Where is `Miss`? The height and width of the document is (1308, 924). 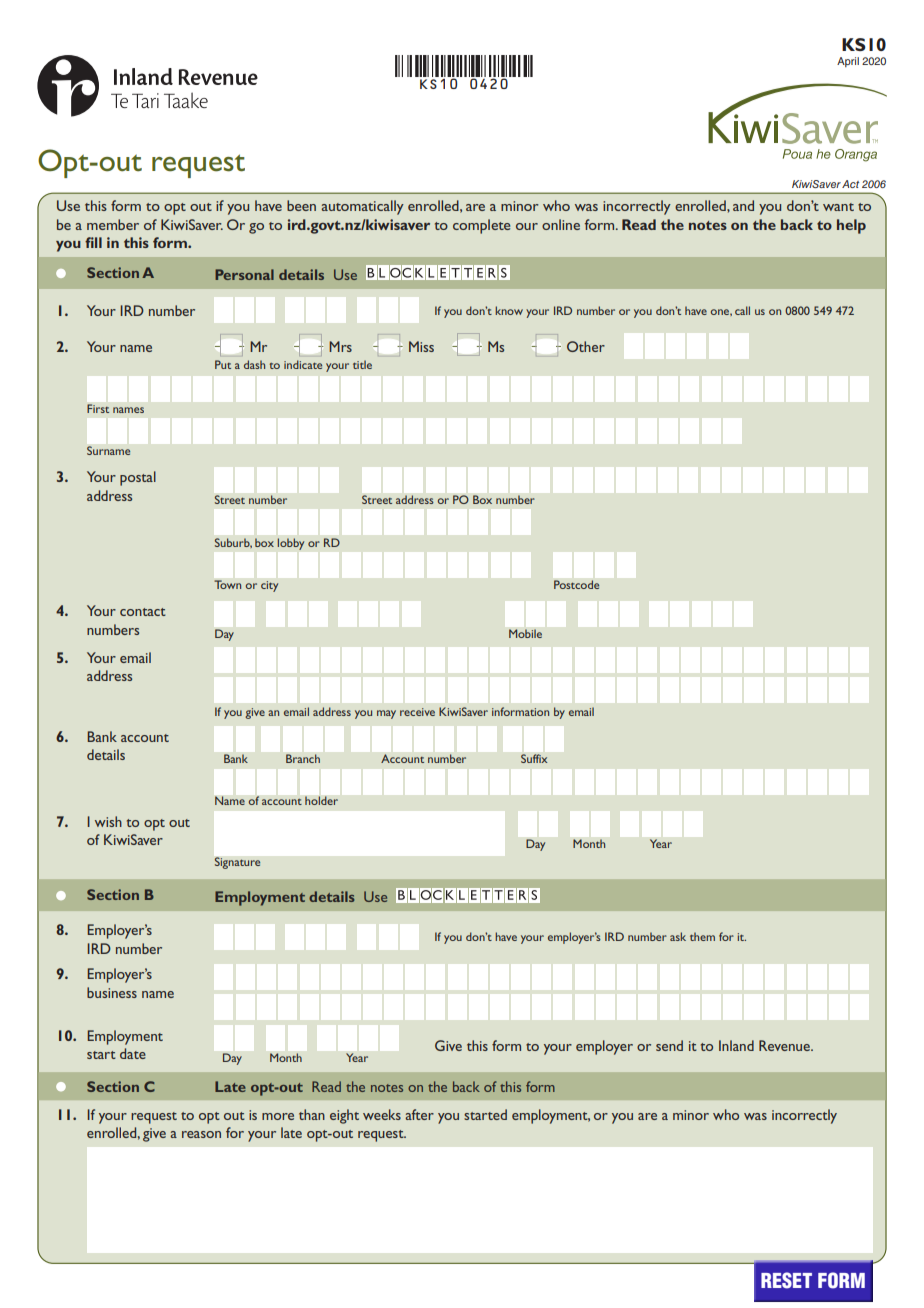 Miss is located at coordinates (421, 346).
